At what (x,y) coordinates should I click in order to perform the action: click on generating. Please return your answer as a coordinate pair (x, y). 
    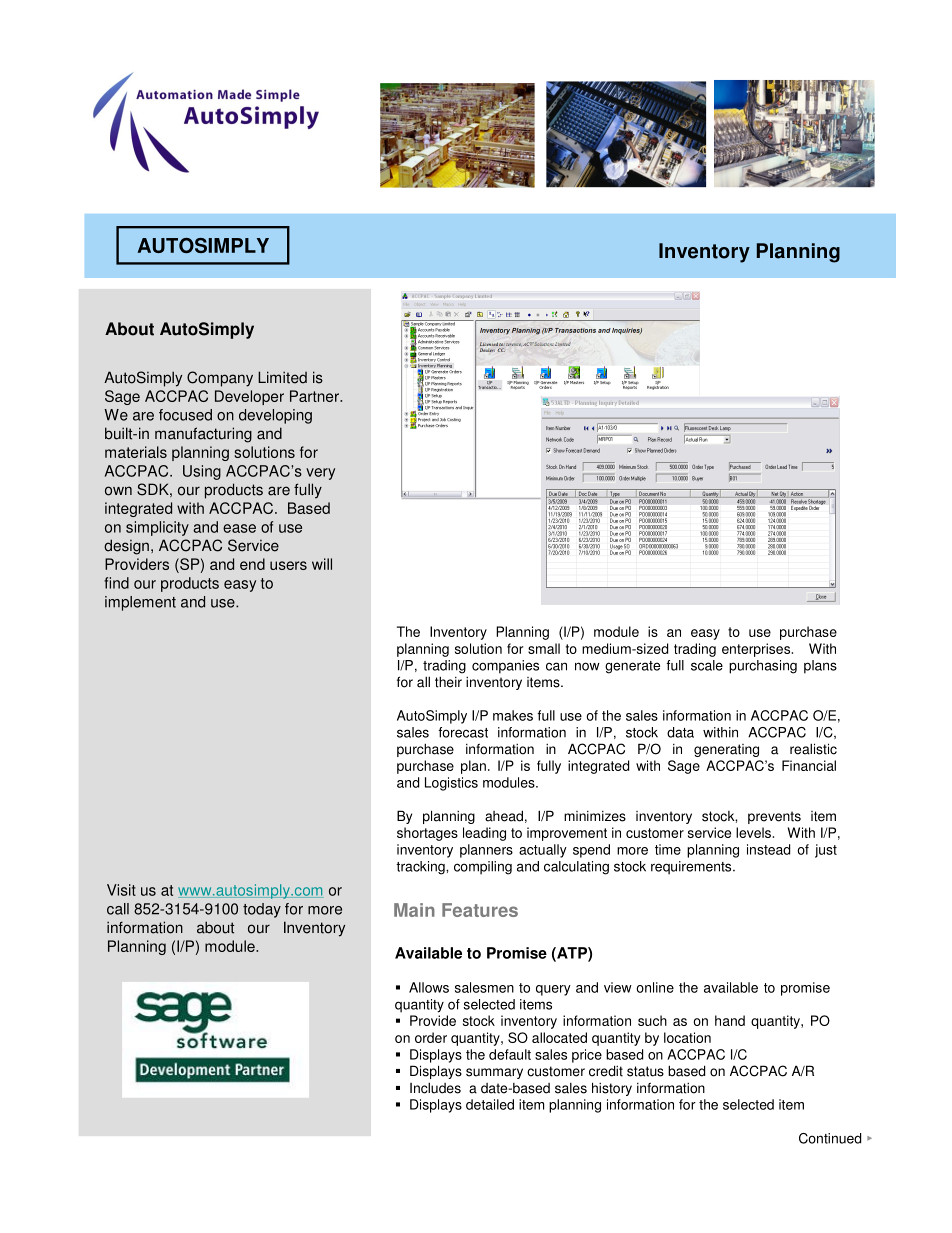
    Looking at the image, I should click on (726, 750).
